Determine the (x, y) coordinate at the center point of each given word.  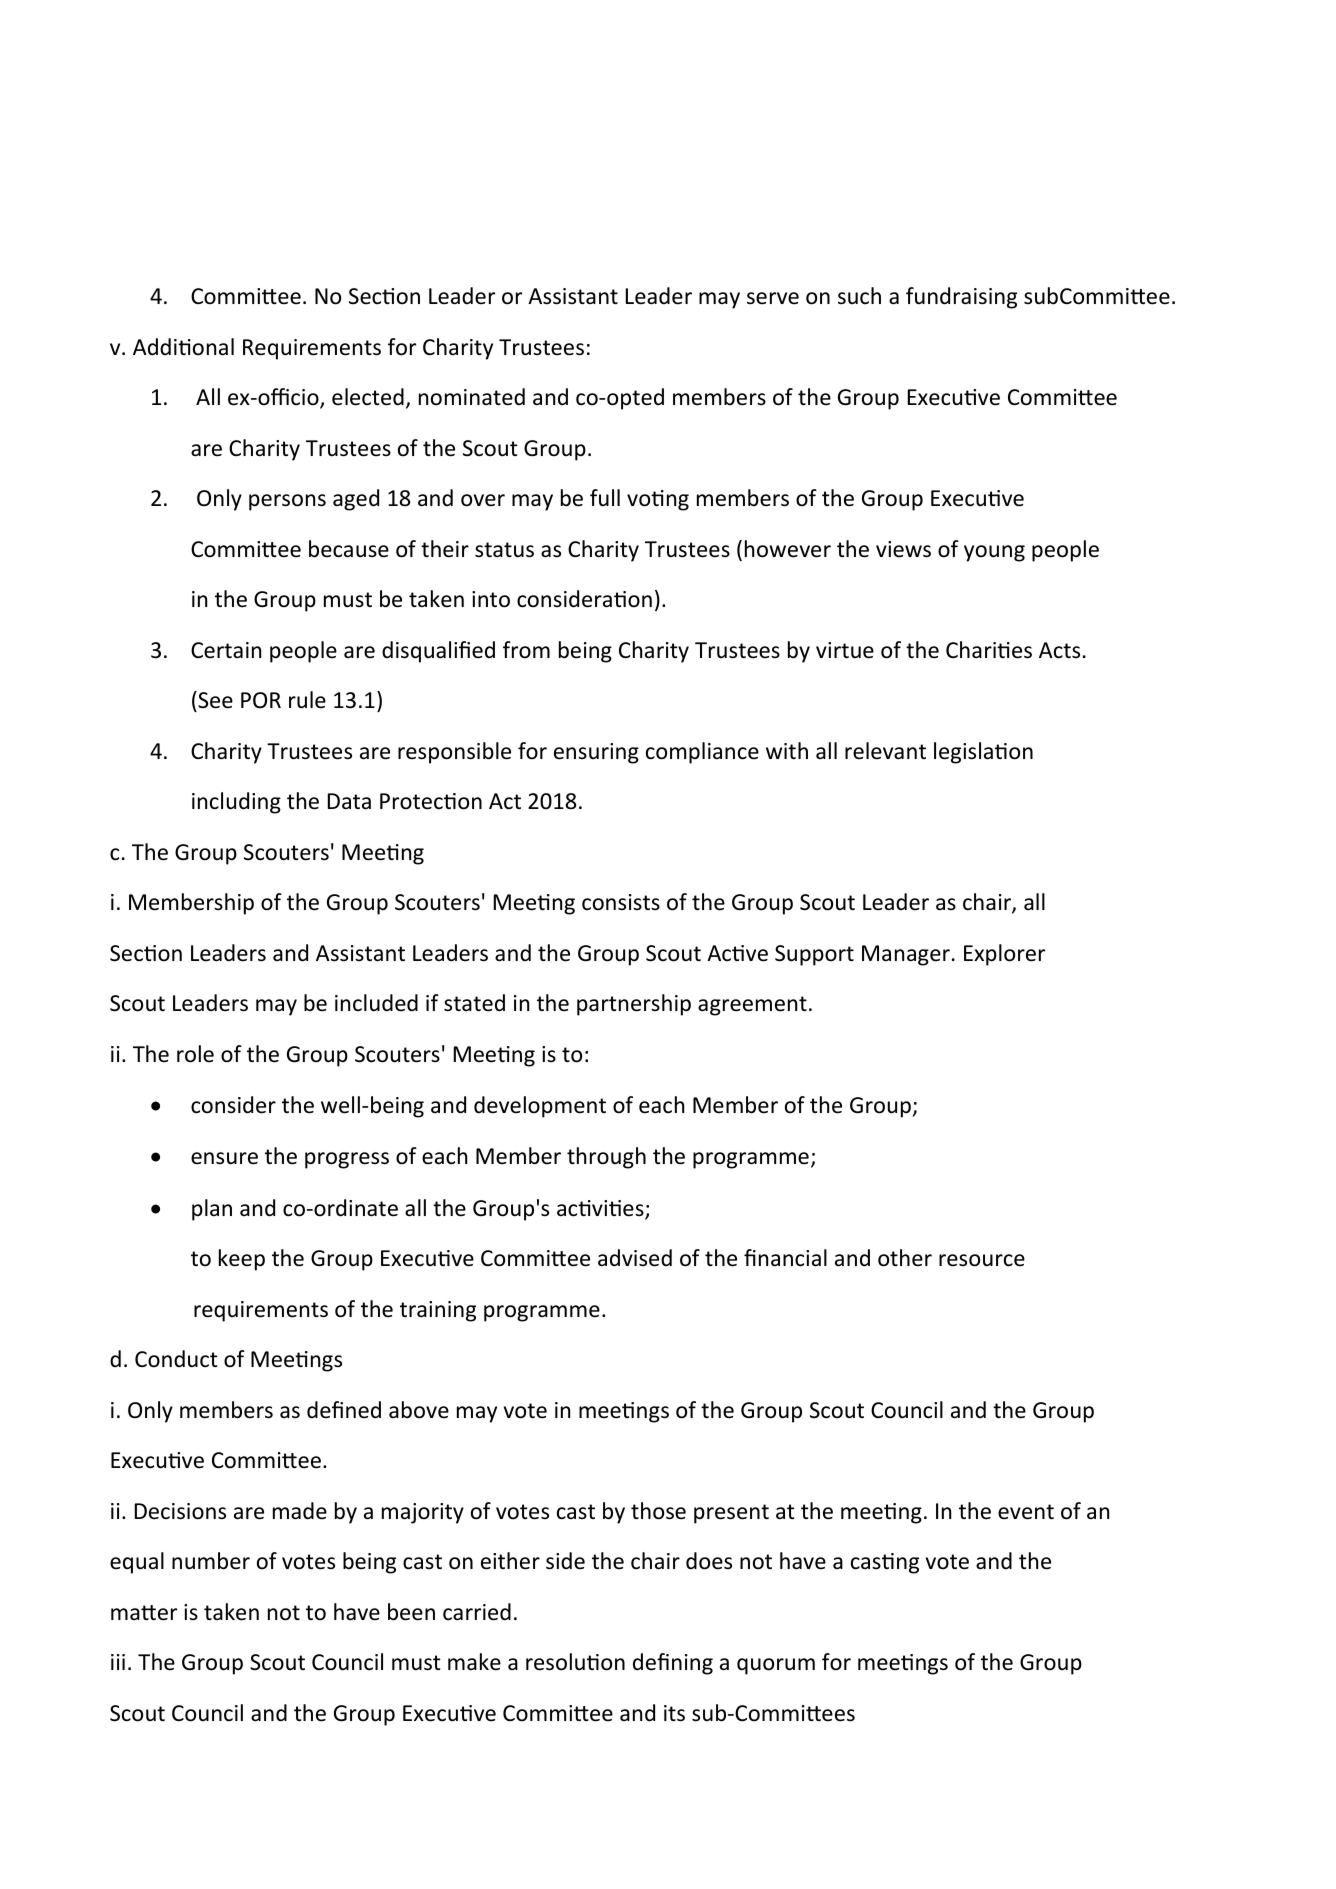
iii (118, 1662)
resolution (575, 1662)
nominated (472, 397)
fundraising (961, 298)
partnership (634, 1005)
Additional (183, 347)
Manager (906, 955)
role (195, 1054)
